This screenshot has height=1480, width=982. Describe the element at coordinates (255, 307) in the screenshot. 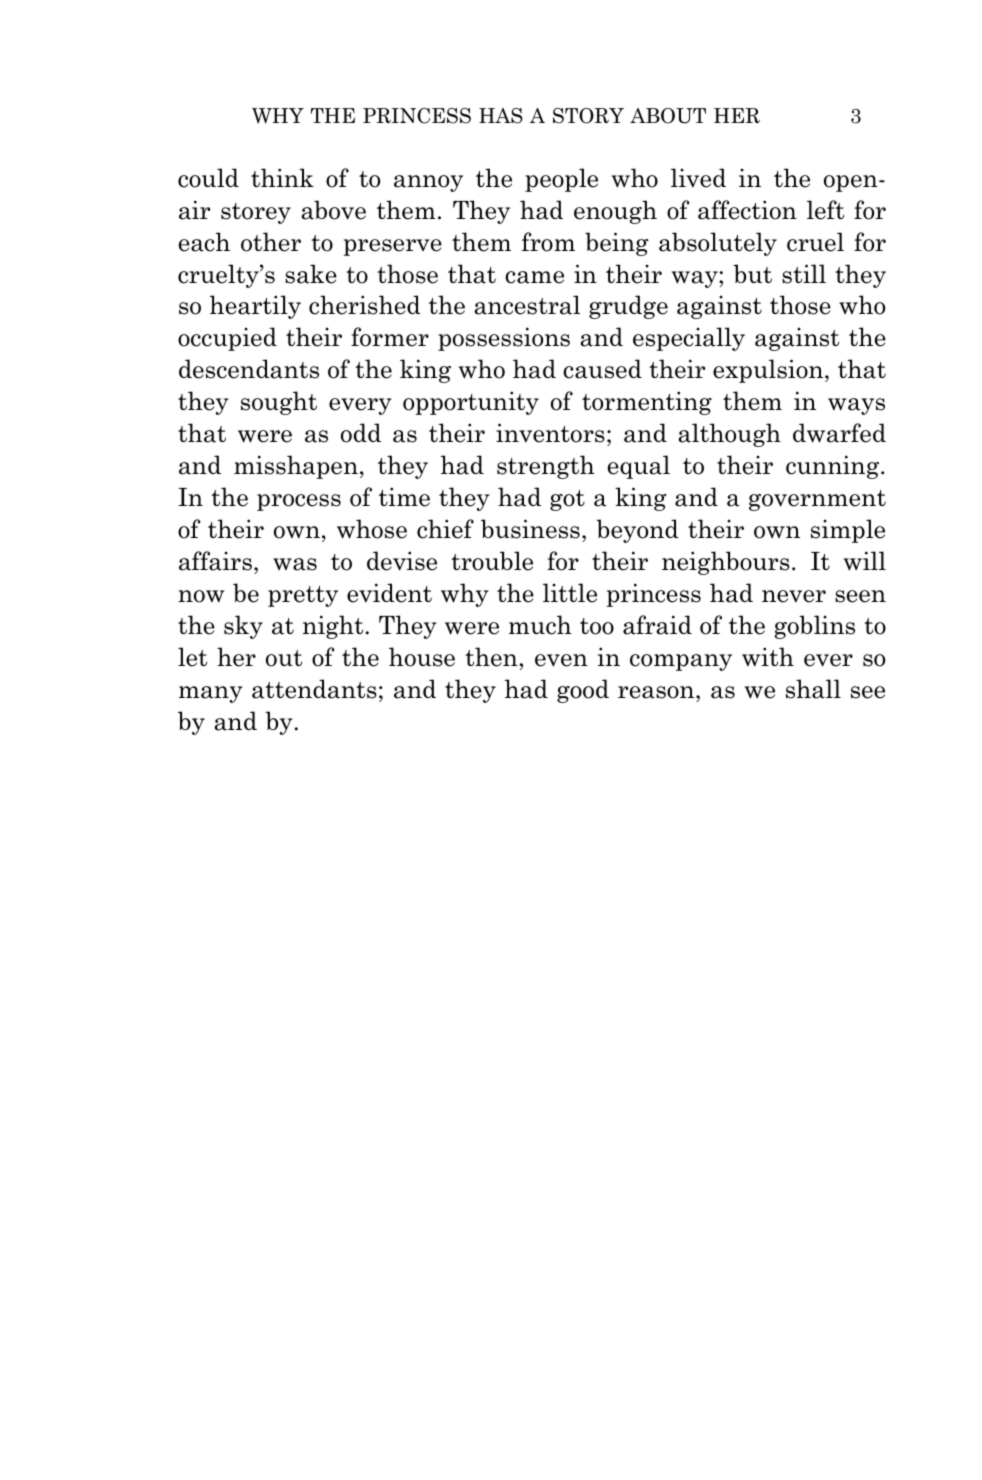

I see `heartily` at that location.
